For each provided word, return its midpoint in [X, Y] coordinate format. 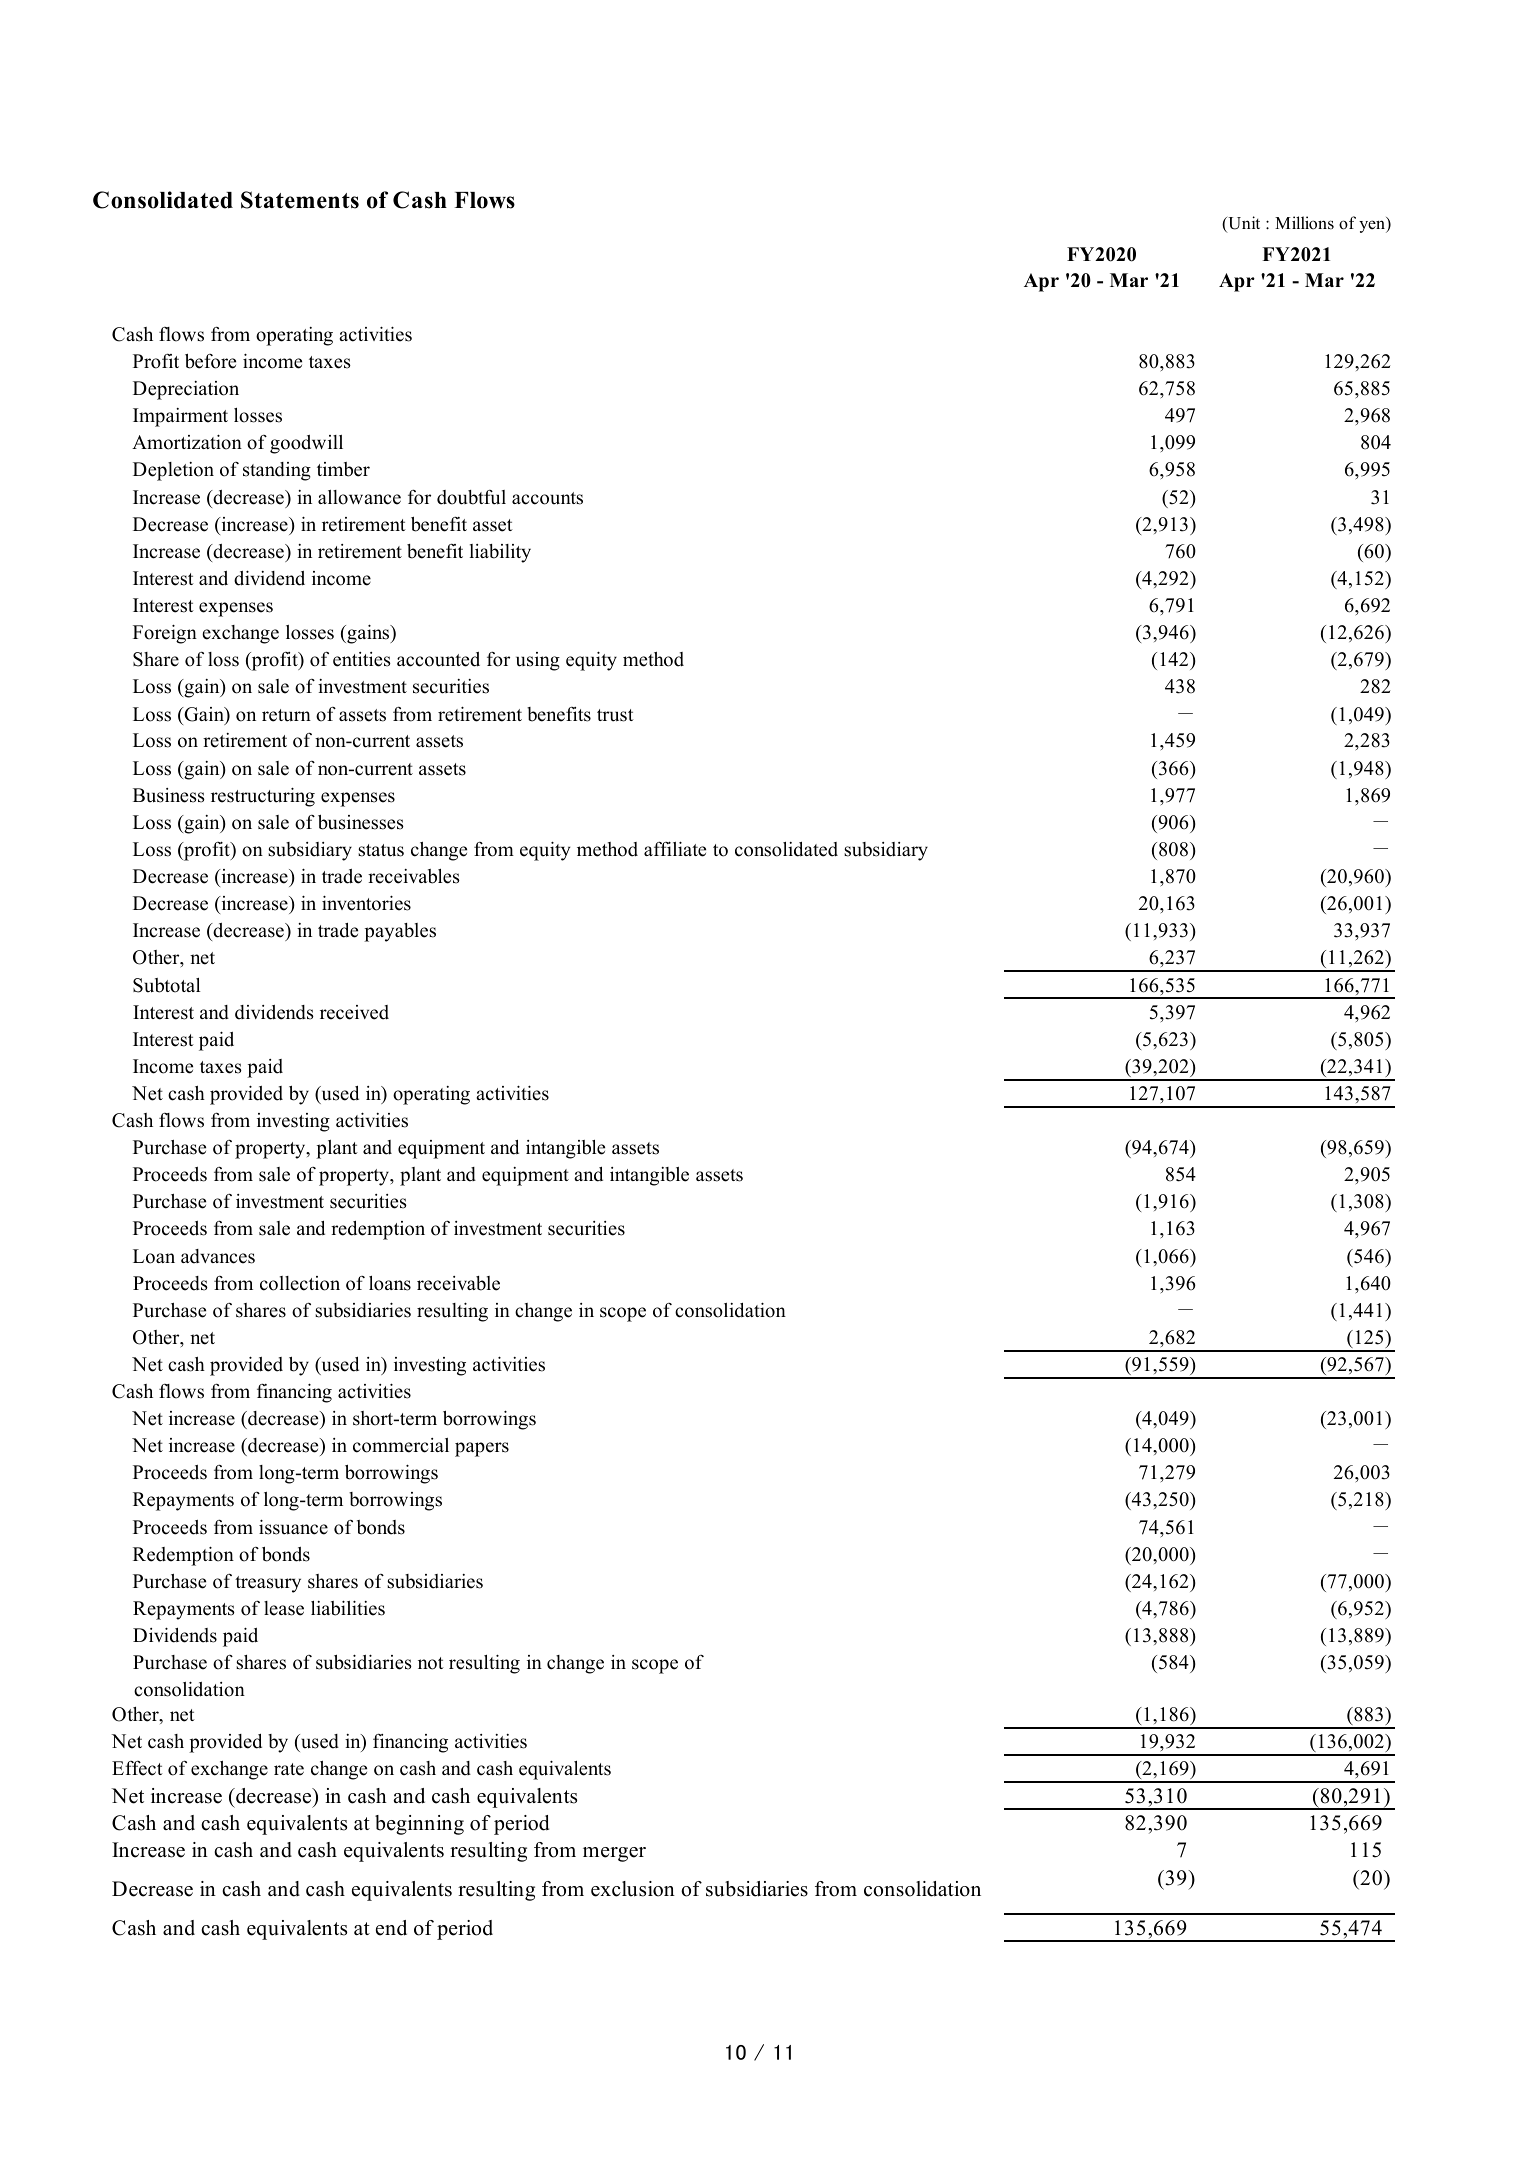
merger [614, 1854]
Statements [300, 200]
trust [615, 715]
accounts [547, 498]
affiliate [675, 849]
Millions [1304, 223]
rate [289, 1769]
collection [300, 1283]
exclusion [633, 1889]
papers [482, 1449]
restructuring [263, 797]
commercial [401, 1445]
